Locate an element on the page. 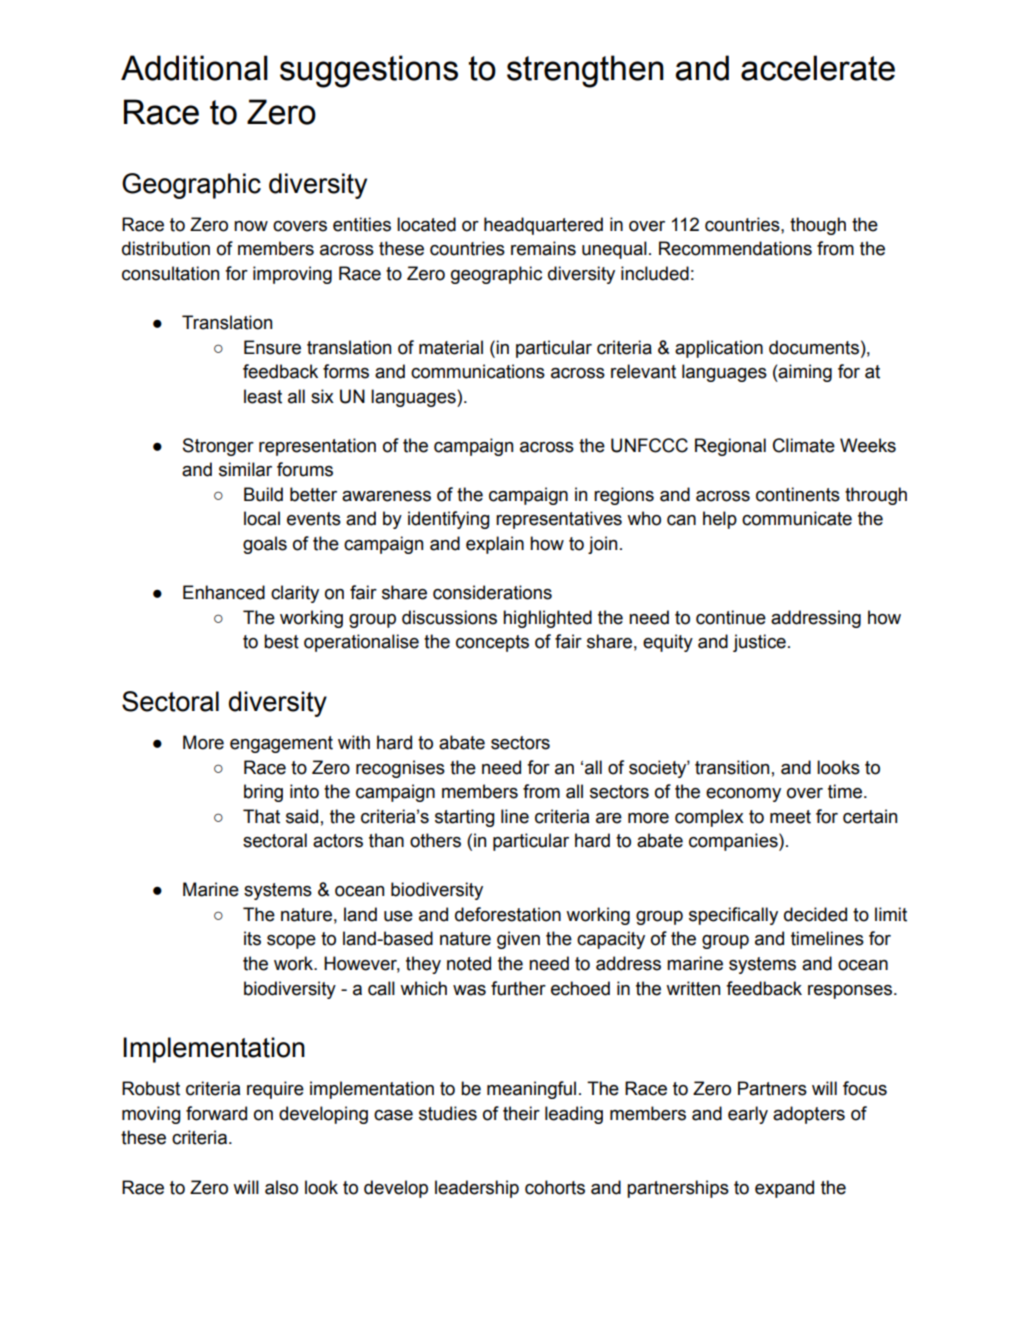 The height and width of the page is (1337, 1033). accelerate is located at coordinates (818, 68).
